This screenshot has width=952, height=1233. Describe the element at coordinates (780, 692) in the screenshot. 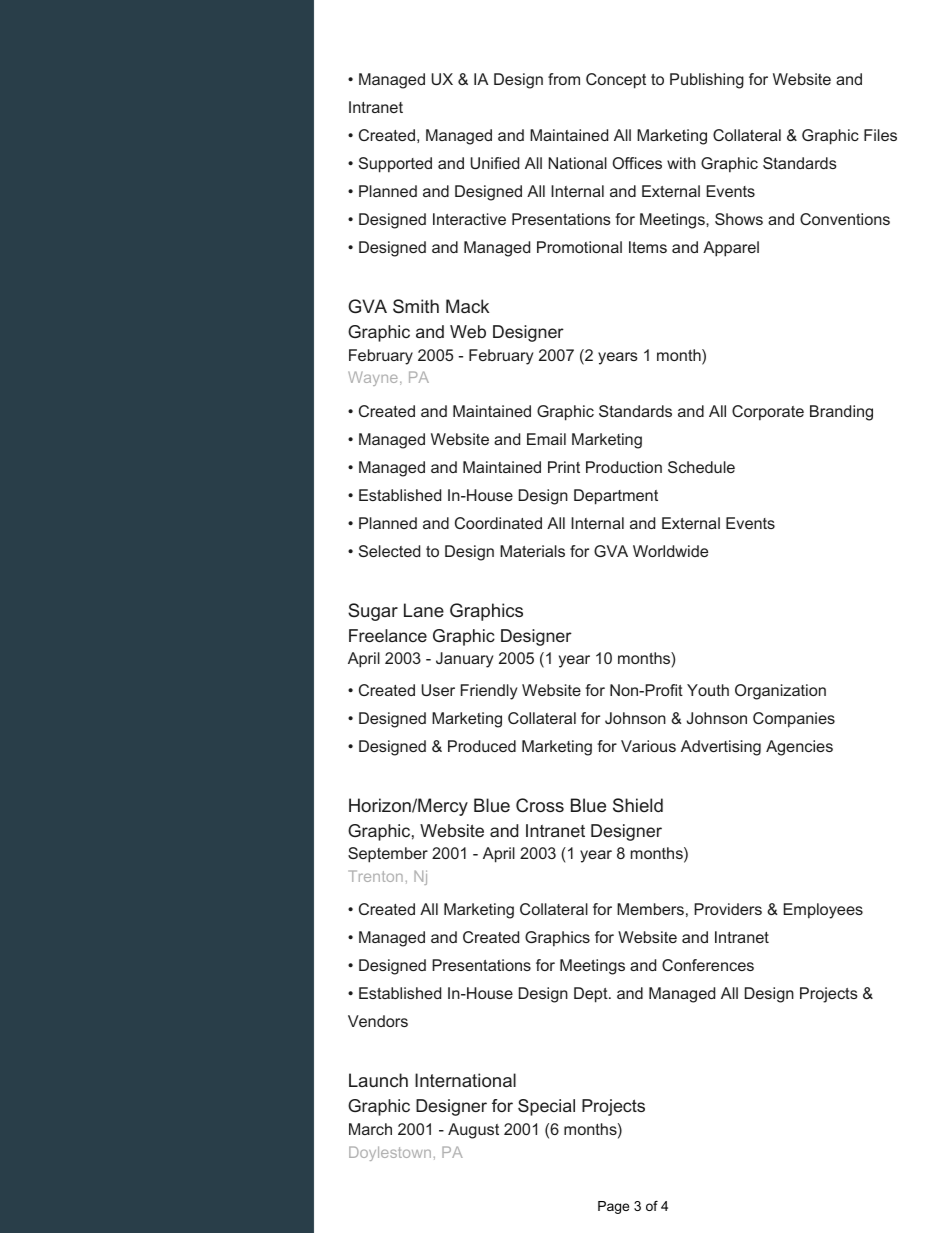

I see `Organization` at that location.
